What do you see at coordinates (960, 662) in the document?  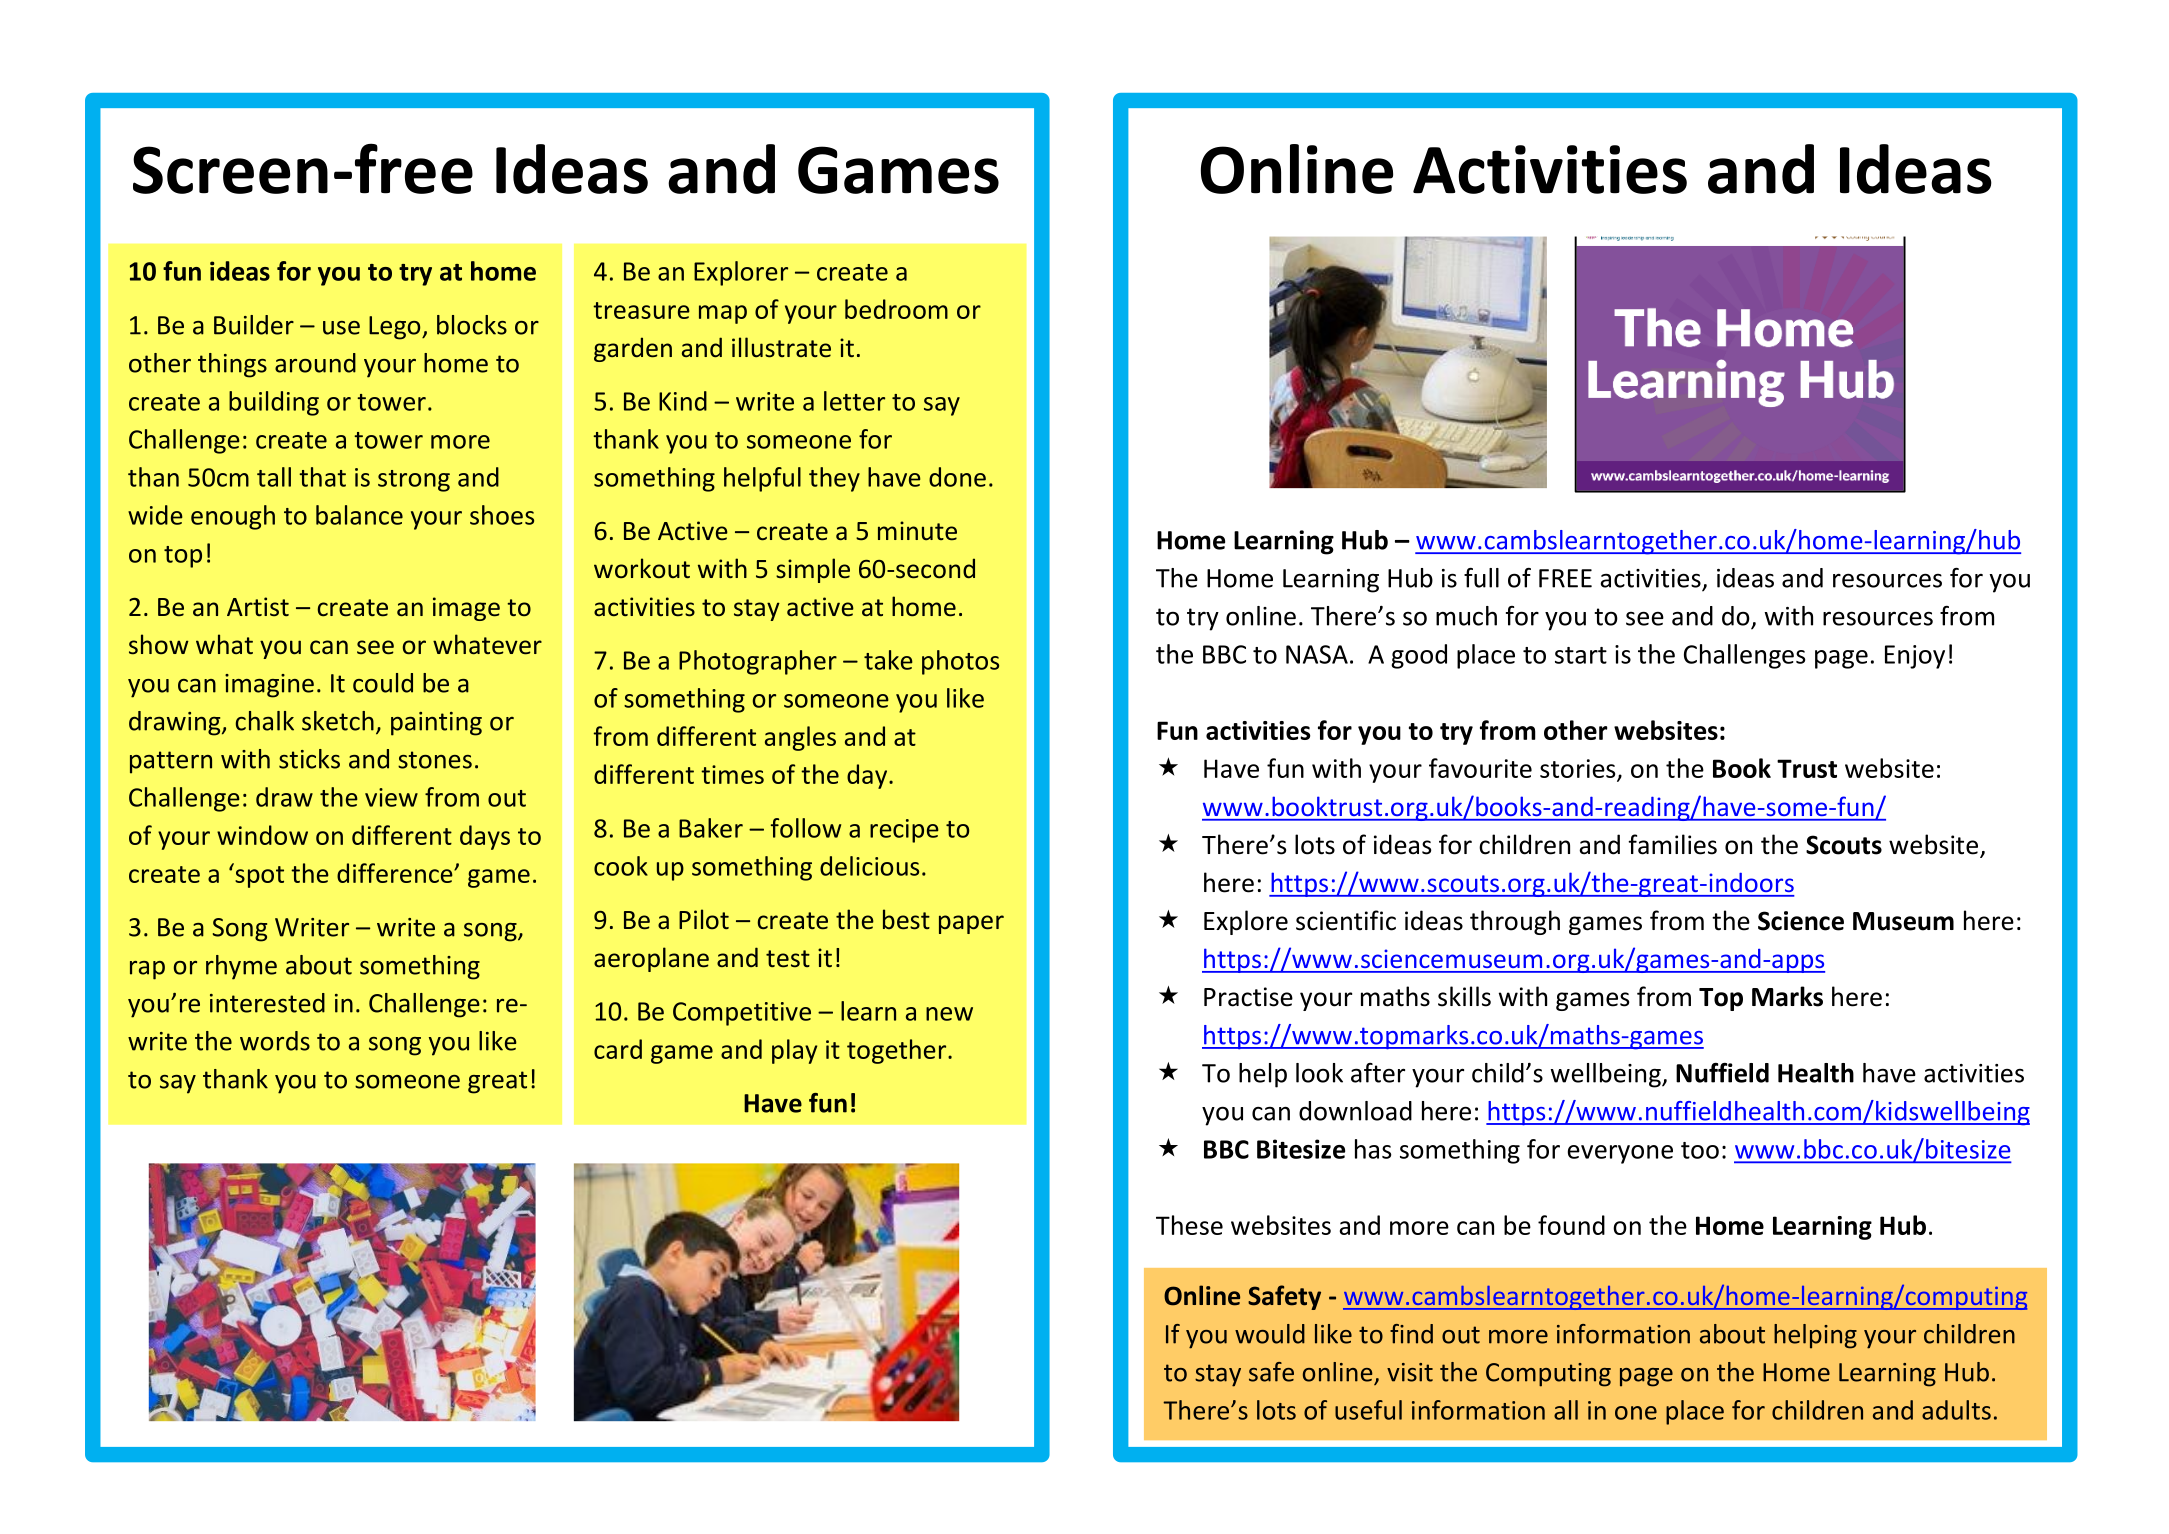 I see `photos` at bounding box center [960, 662].
